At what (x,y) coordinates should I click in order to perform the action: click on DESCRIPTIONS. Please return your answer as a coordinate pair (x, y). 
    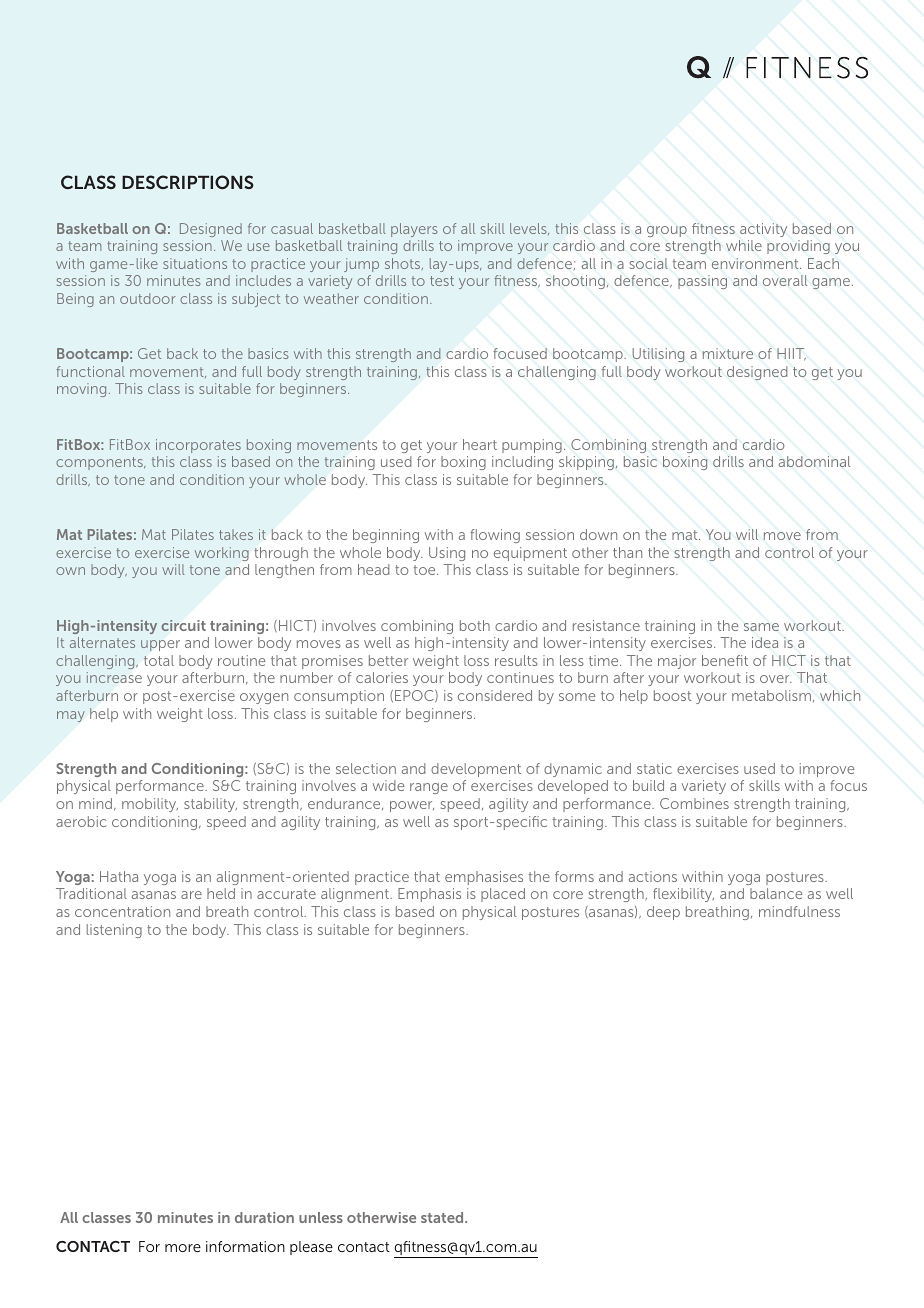
    Looking at the image, I should click on (188, 182).
